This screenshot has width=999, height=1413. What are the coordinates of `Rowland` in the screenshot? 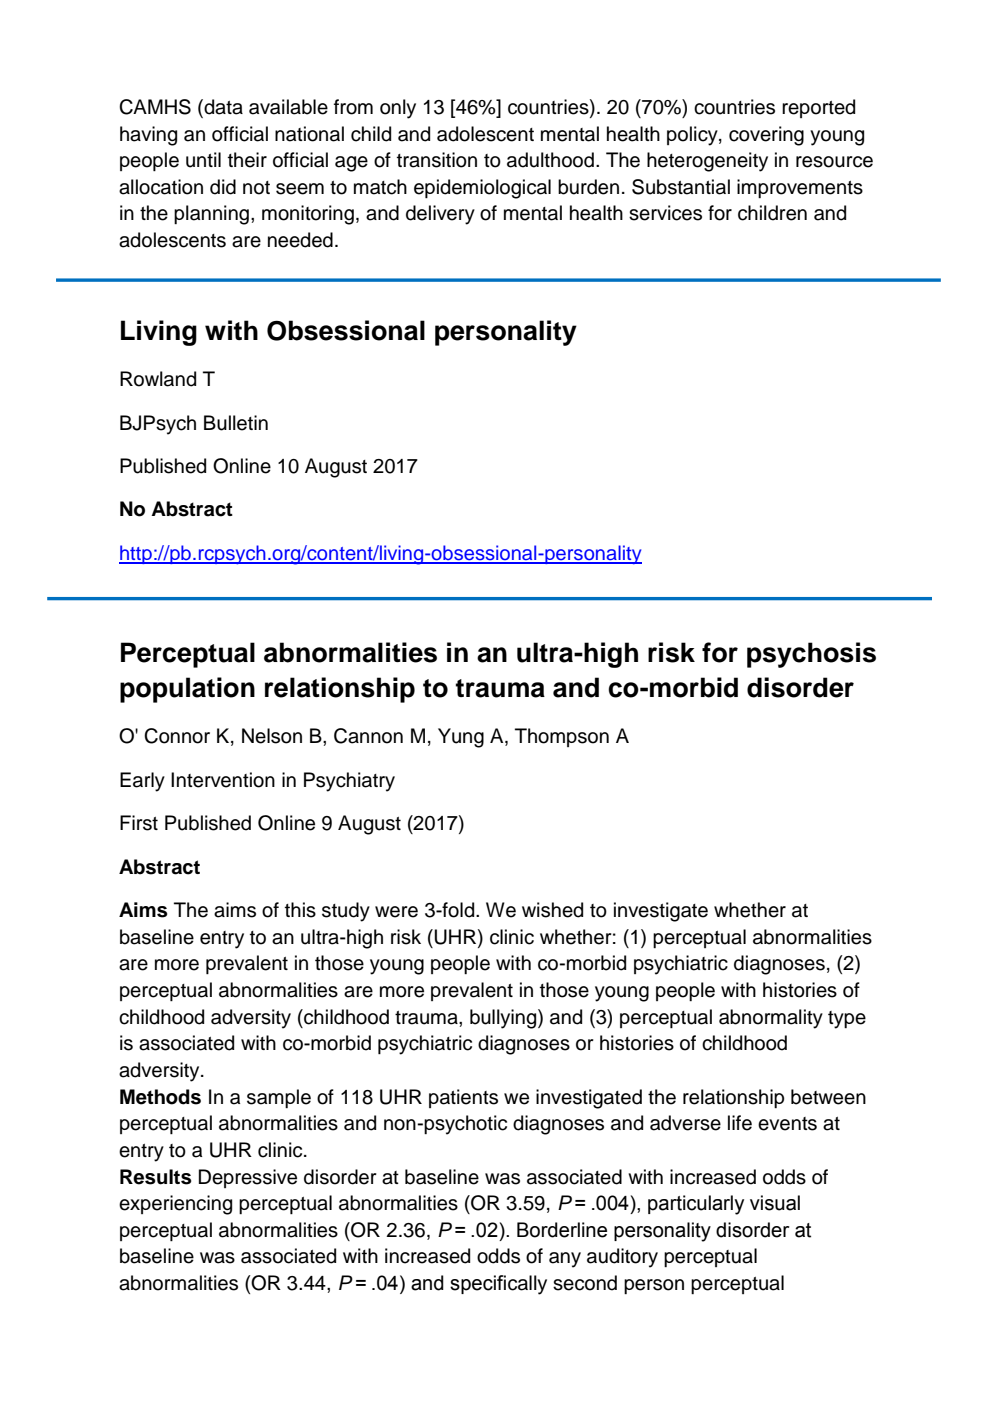 It's located at (158, 379).
